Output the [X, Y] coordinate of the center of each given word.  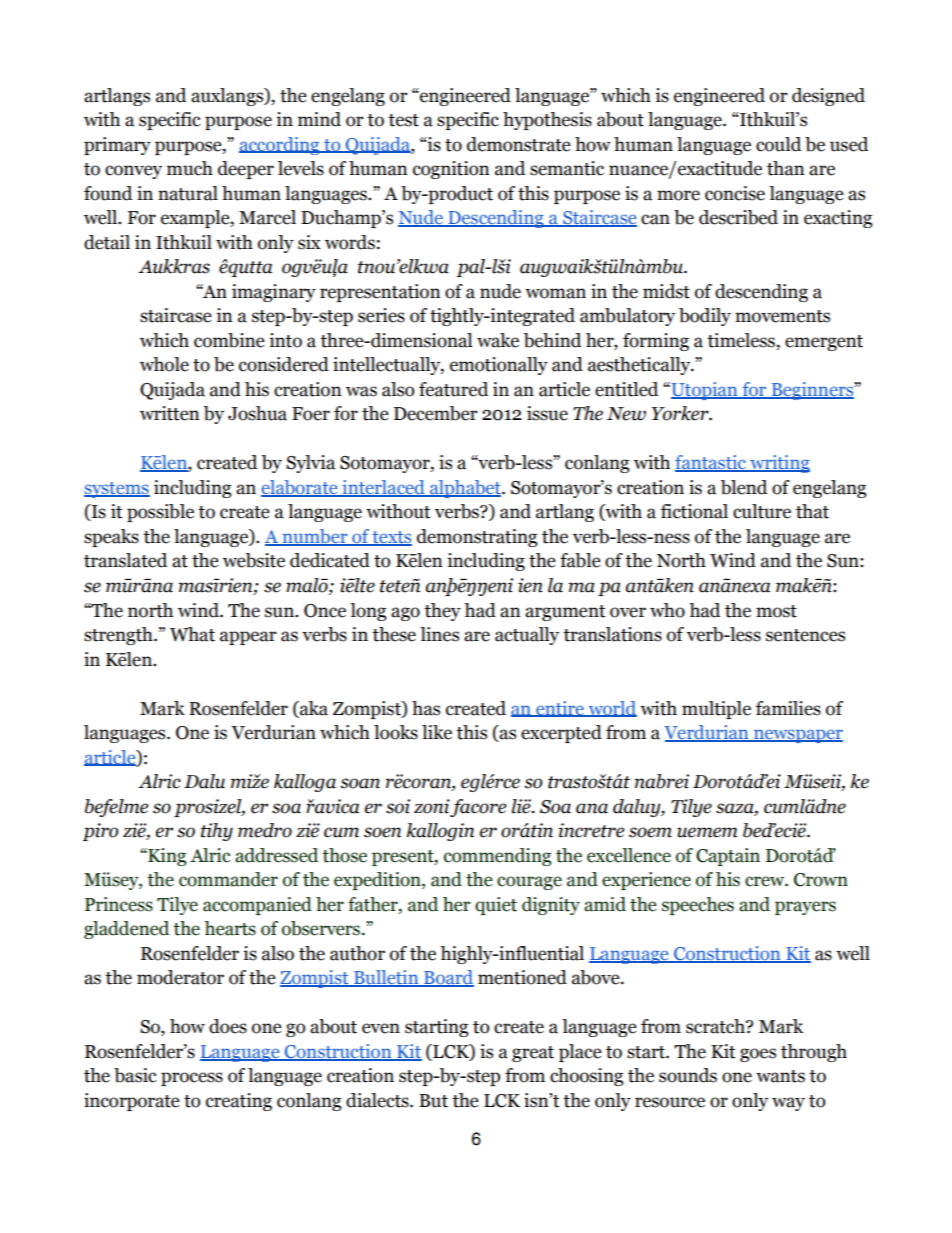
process [192, 1079]
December [436, 413]
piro [100, 832]
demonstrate [519, 144]
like [437, 732]
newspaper [797, 736]
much [190, 168]
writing [779, 464]
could [778, 144]
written [170, 413]
